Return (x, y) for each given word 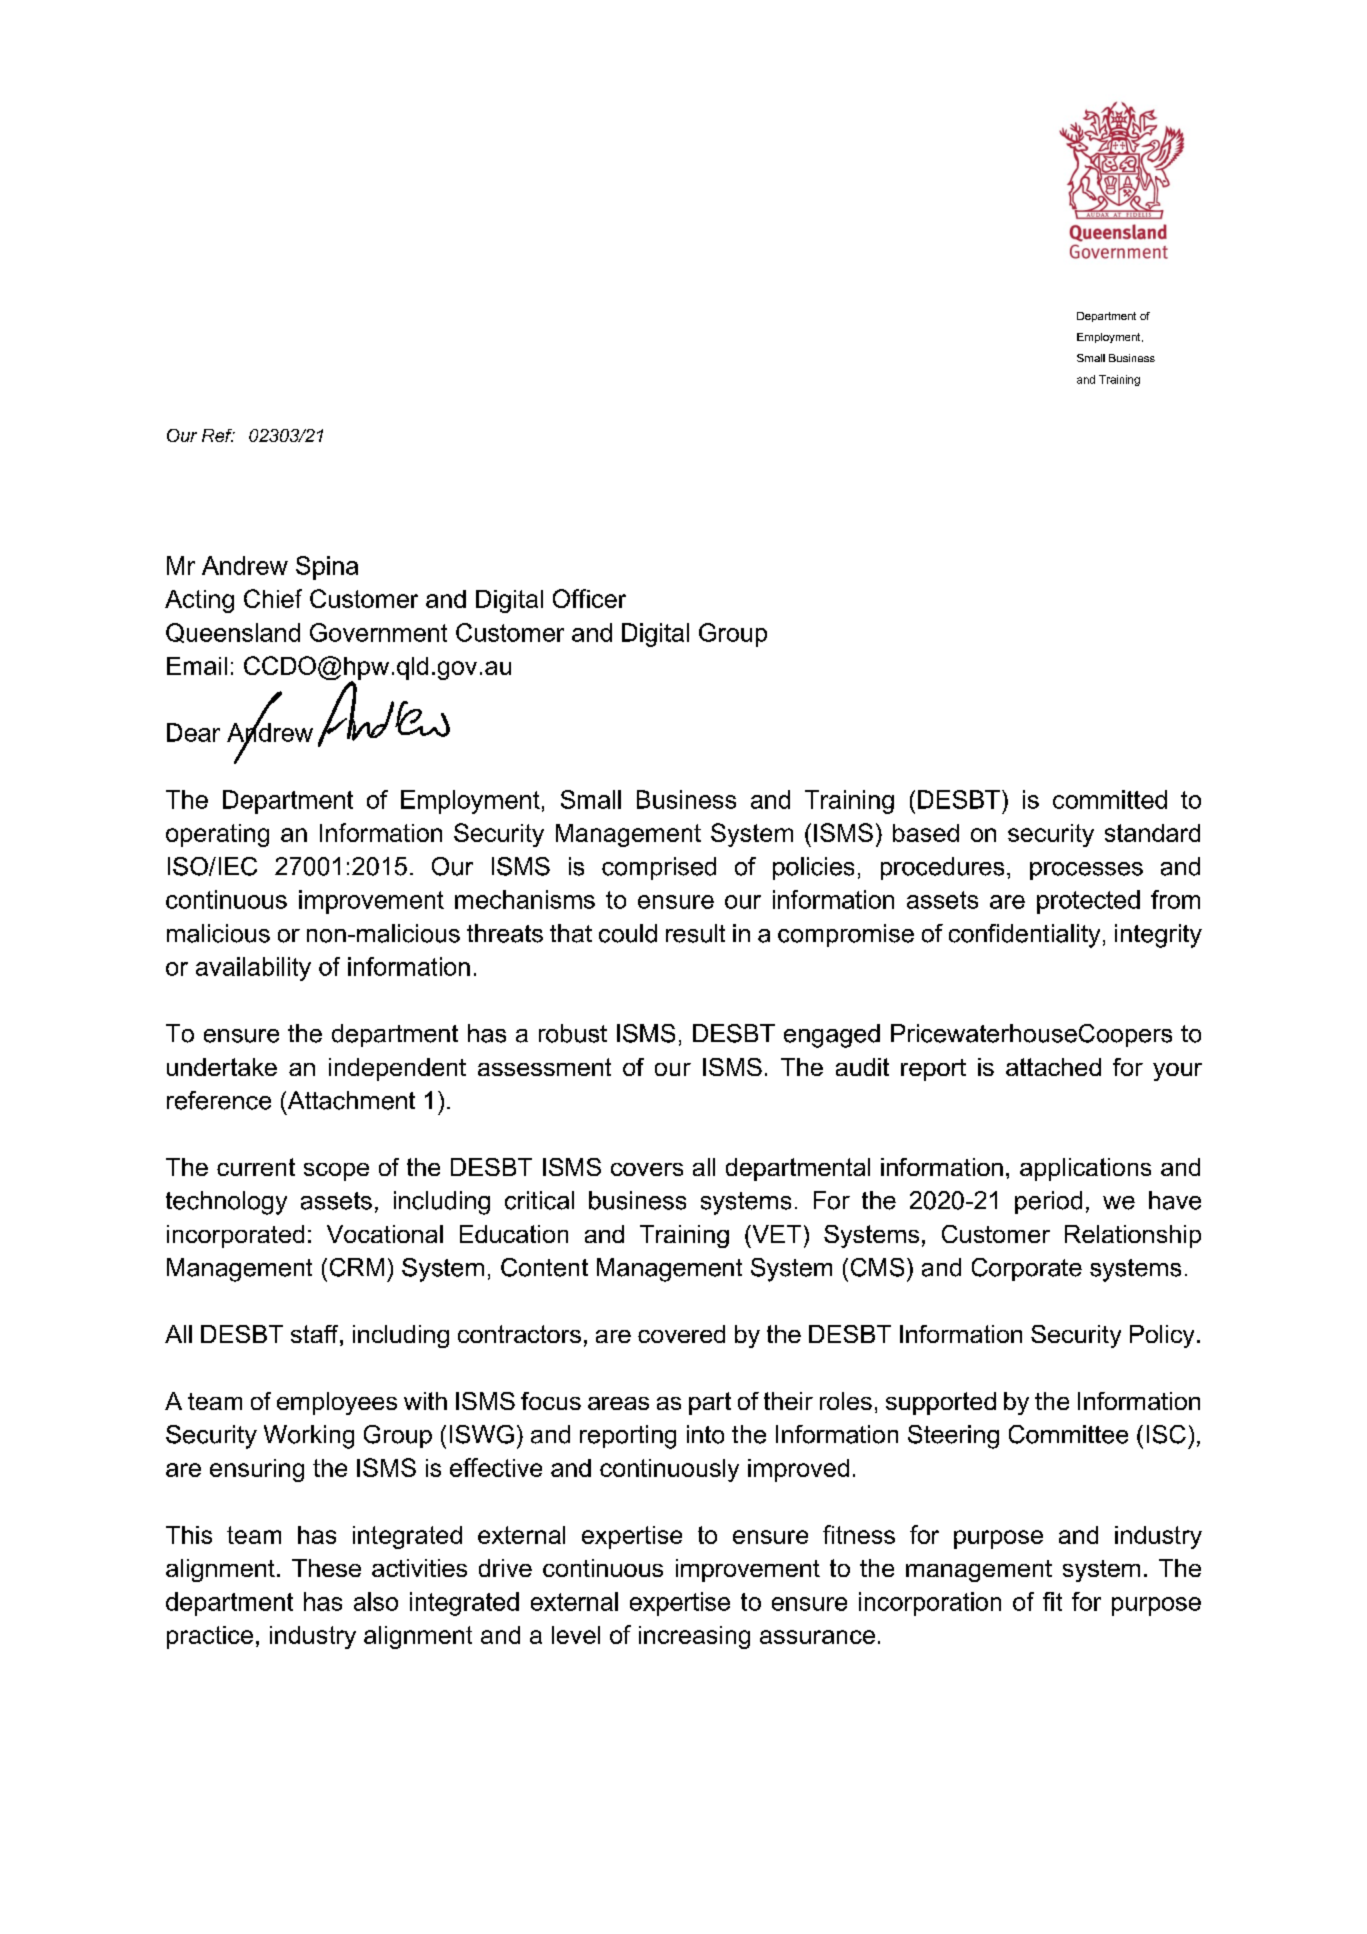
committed (1110, 799)
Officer (589, 598)
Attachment (350, 1100)
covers (647, 1169)
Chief (273, 598)
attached (1053, 1067)
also (376, 1601)
